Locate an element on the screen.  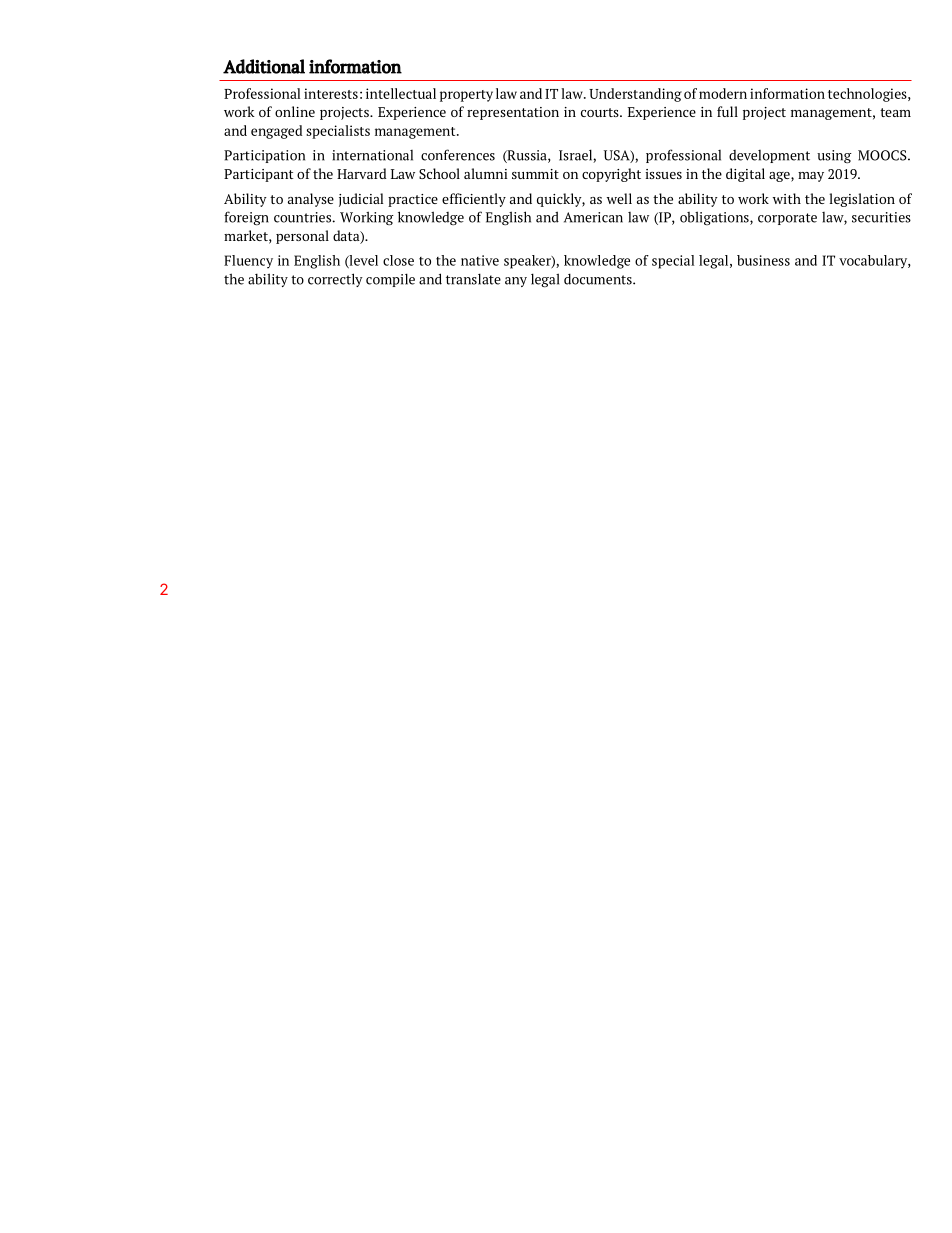
team is located at coordinates (895, 112).
